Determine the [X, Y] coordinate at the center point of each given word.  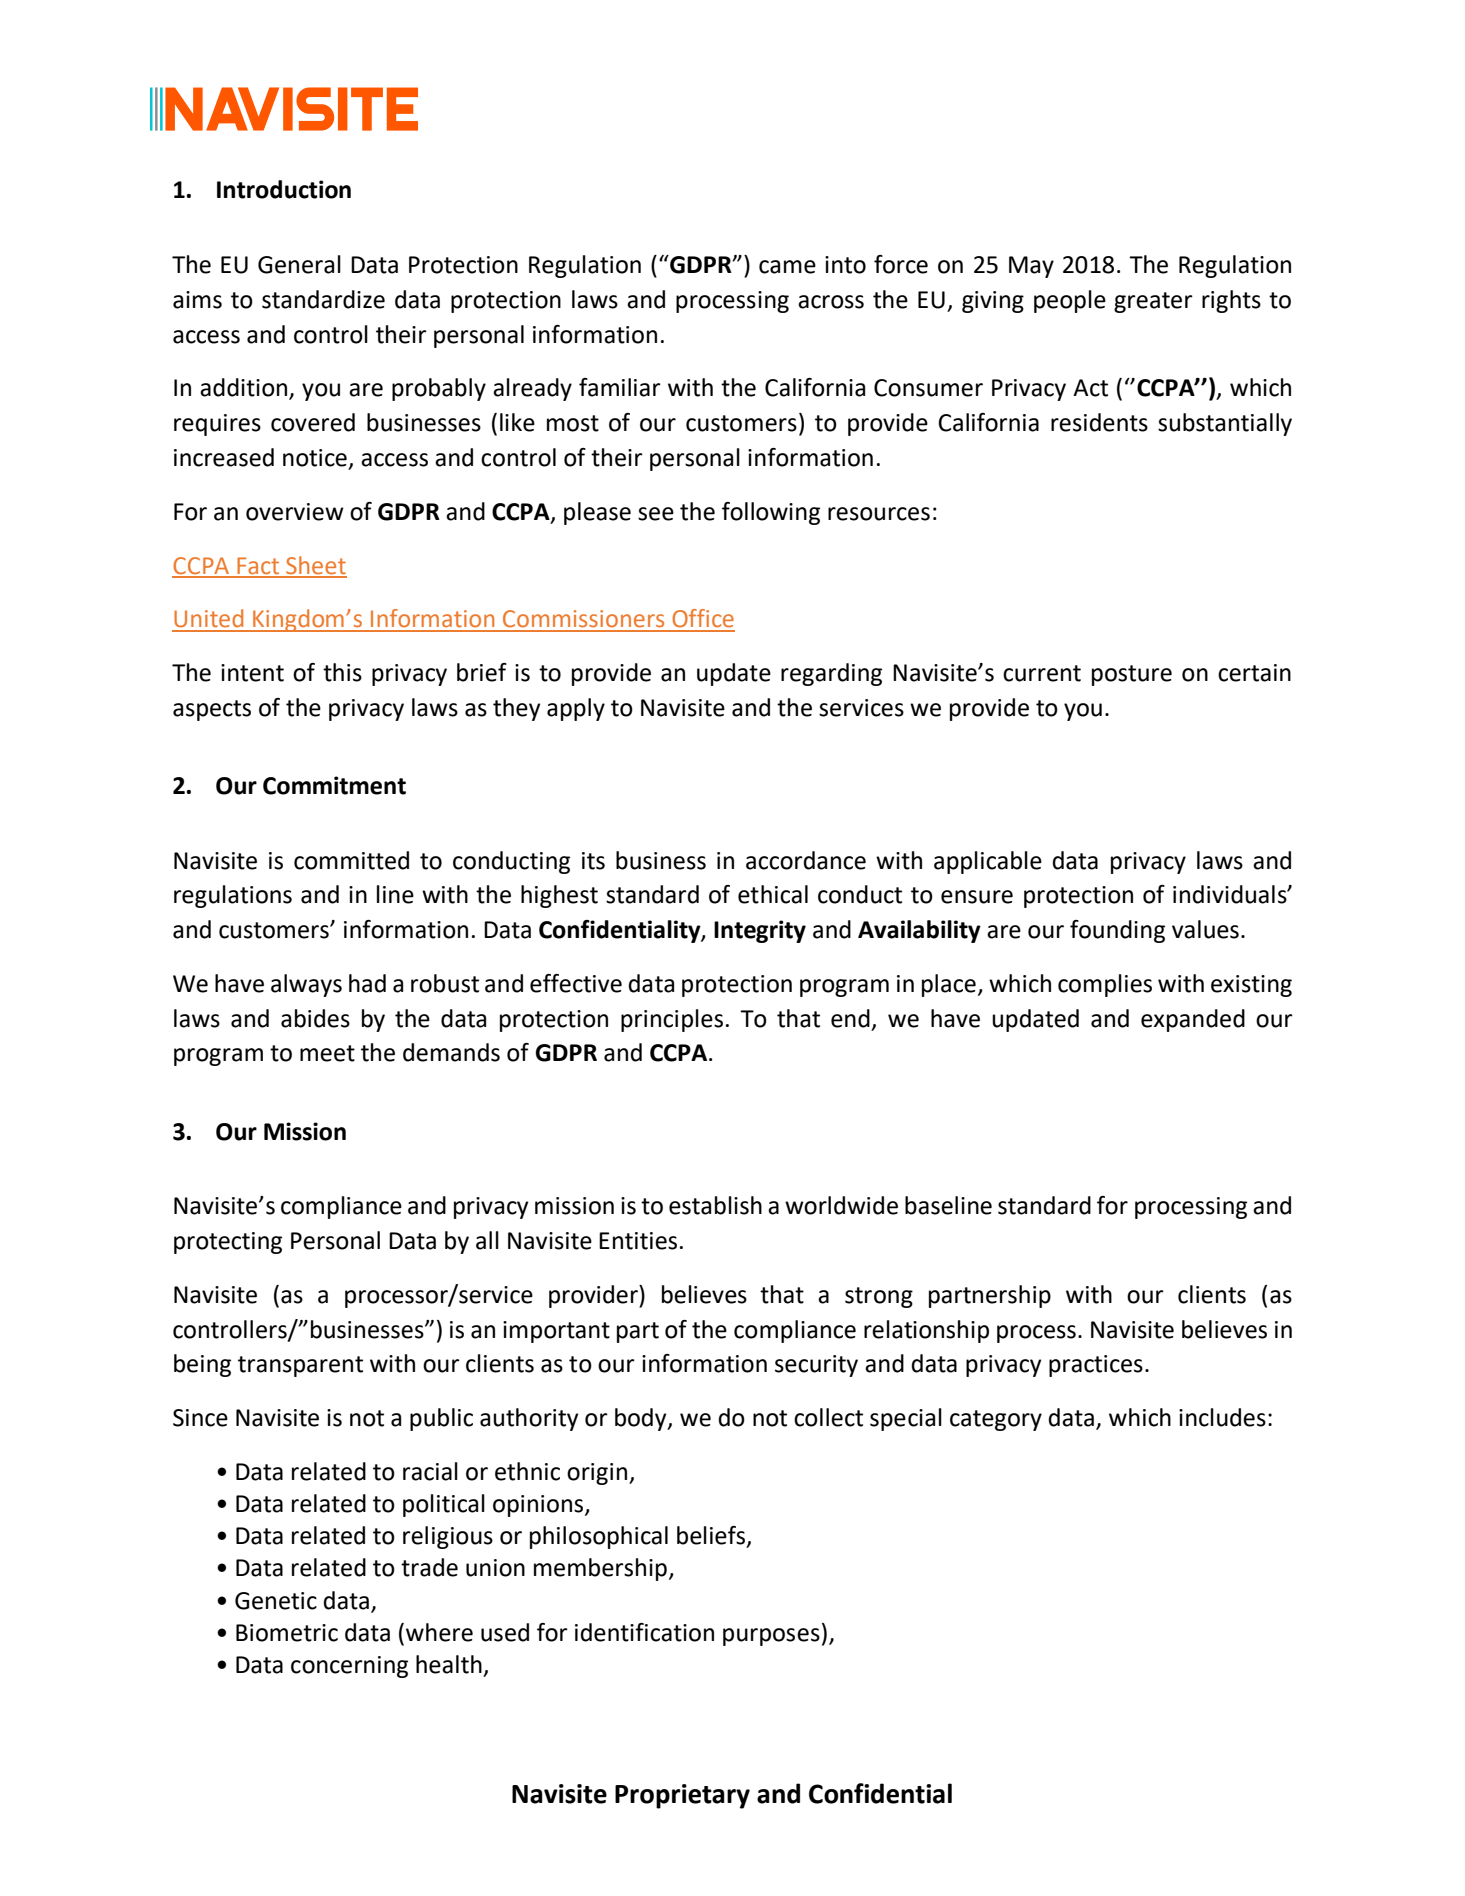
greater [1153, 302]
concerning [349, 1667]
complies [1105, 985]
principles [672, 1020]
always [306, 985]
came [787, 267]
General [299, 264]
